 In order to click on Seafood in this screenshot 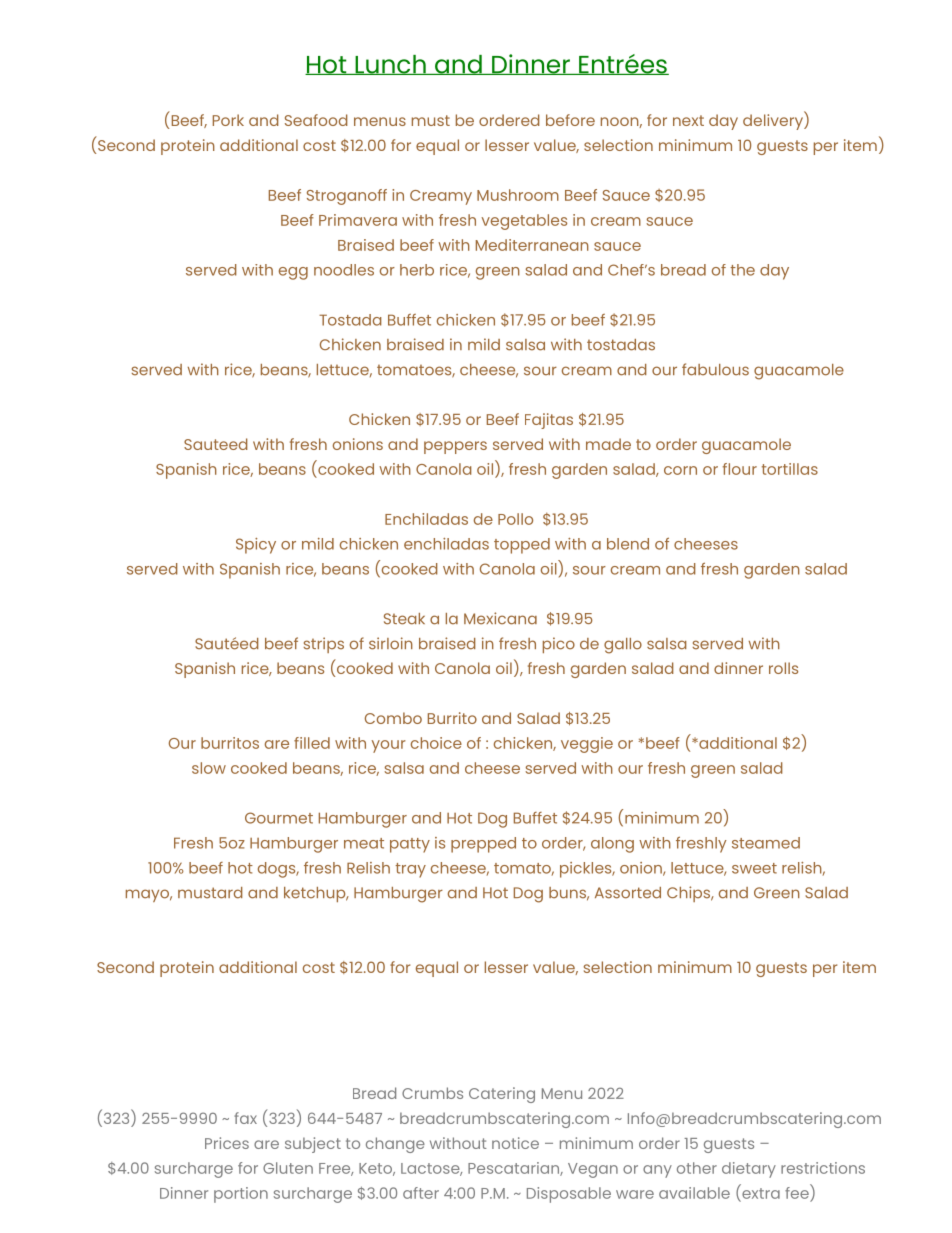, I will do `click(316, 120)`.
